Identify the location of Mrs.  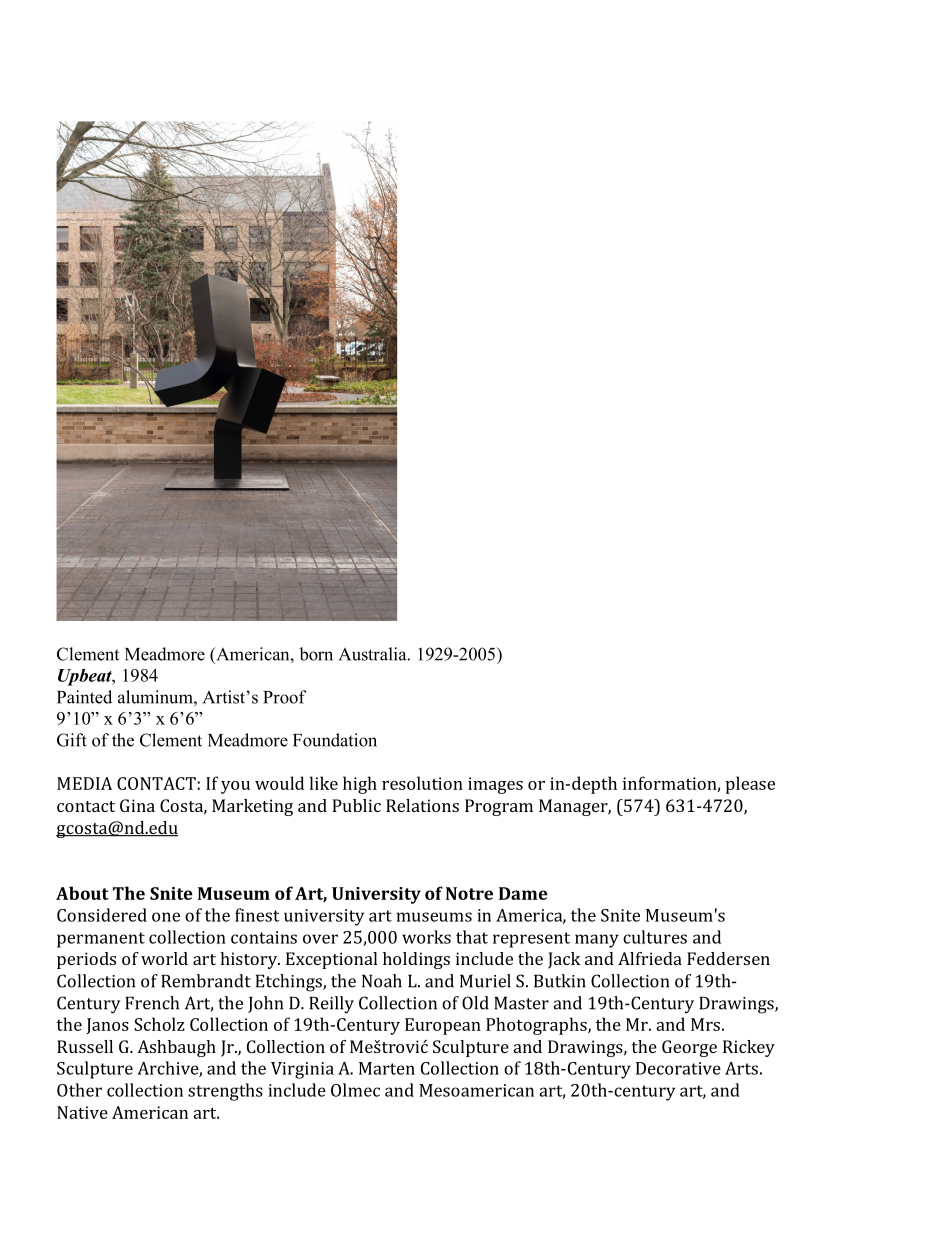
(705, 1024).
